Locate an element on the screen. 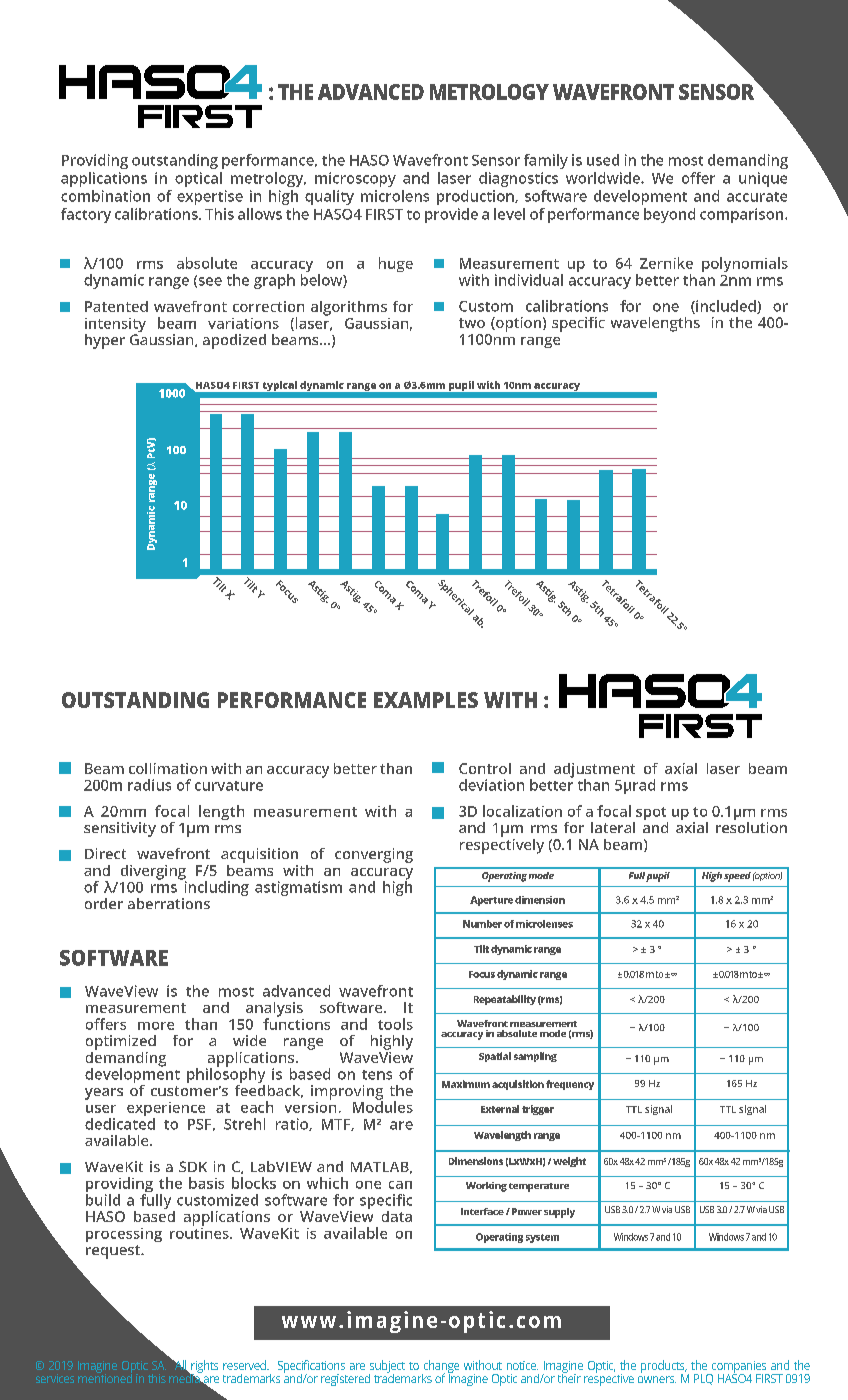 The height and width of the screenshot is (1400, 848). diverging is located at coordinates (153, 873).
